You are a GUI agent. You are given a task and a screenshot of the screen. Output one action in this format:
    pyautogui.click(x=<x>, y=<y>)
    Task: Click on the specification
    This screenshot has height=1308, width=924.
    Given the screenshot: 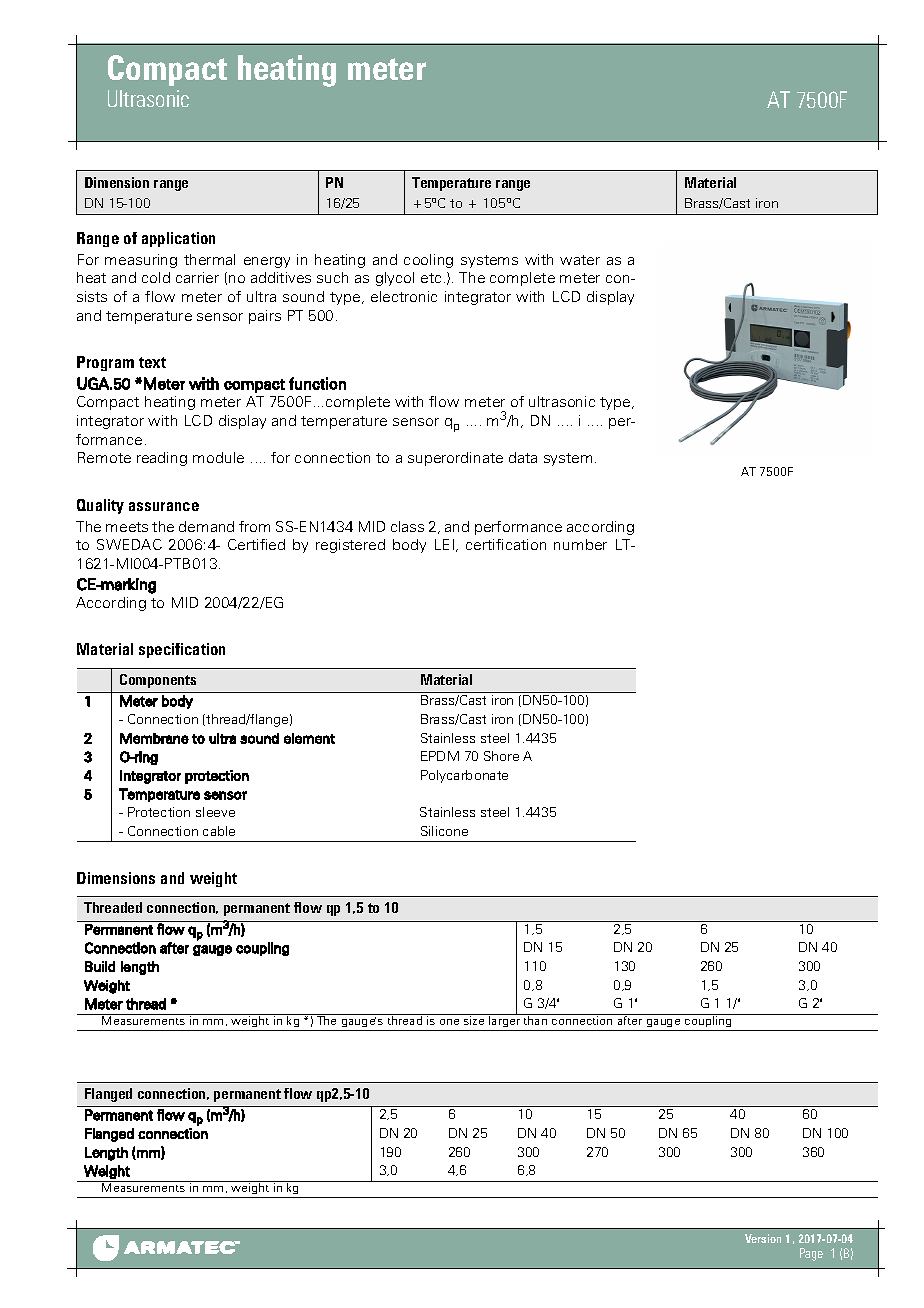 What is the action you would take?
    pyautogui.click(x=182, y=650)
